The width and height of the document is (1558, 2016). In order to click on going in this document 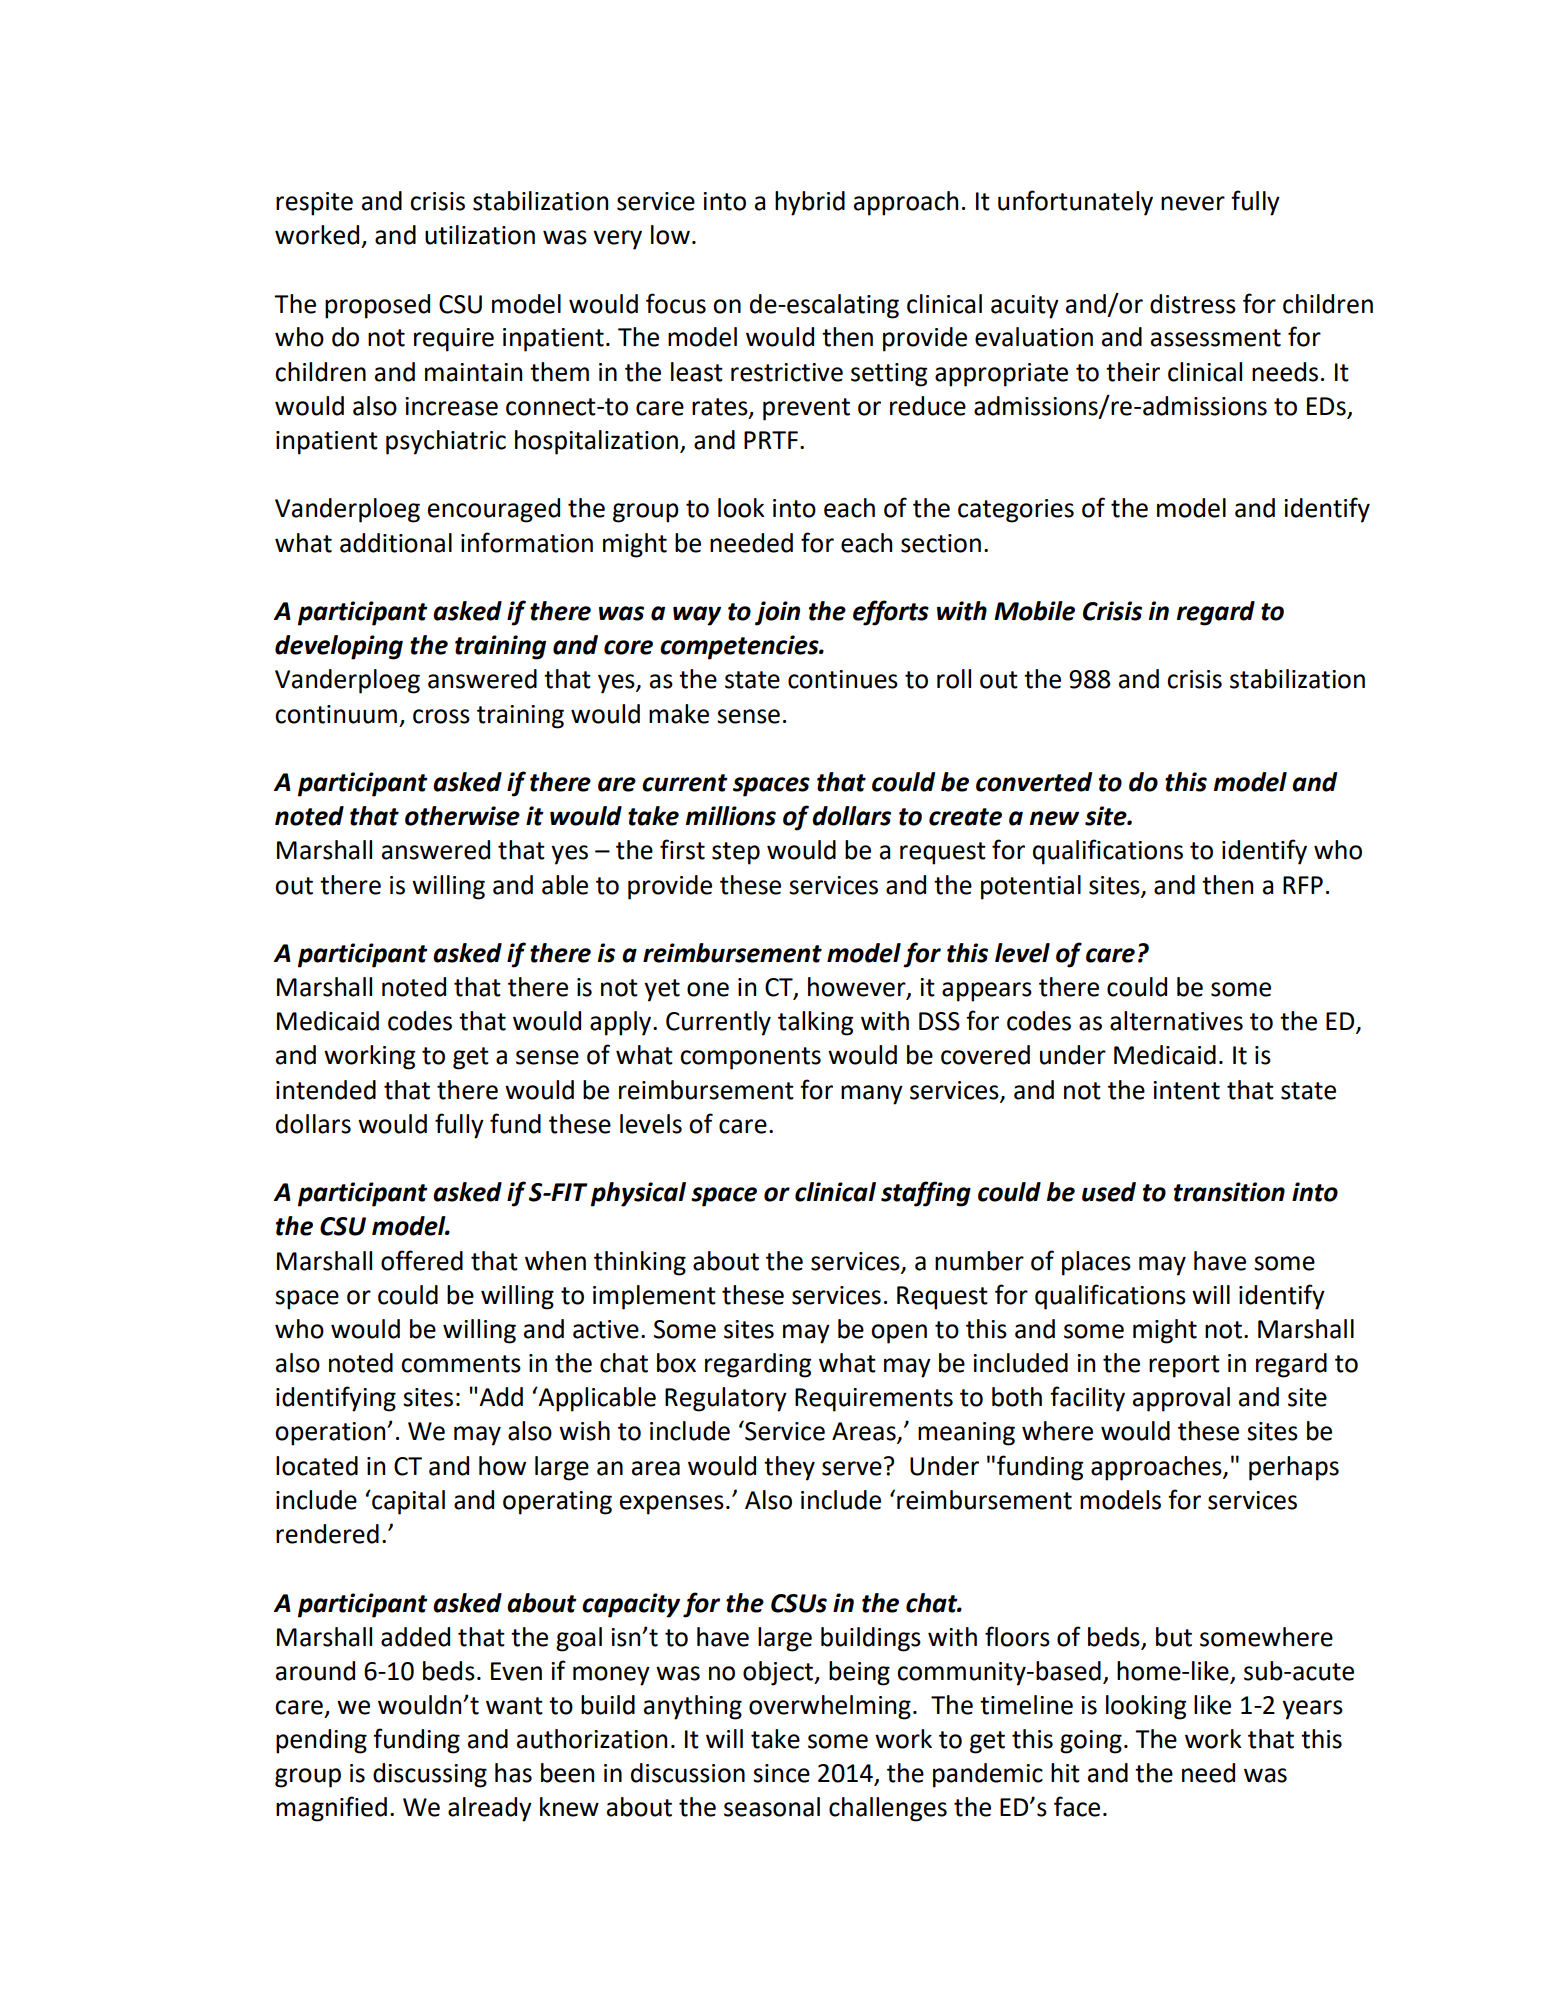, I will do `click(1091, 1742)`.
